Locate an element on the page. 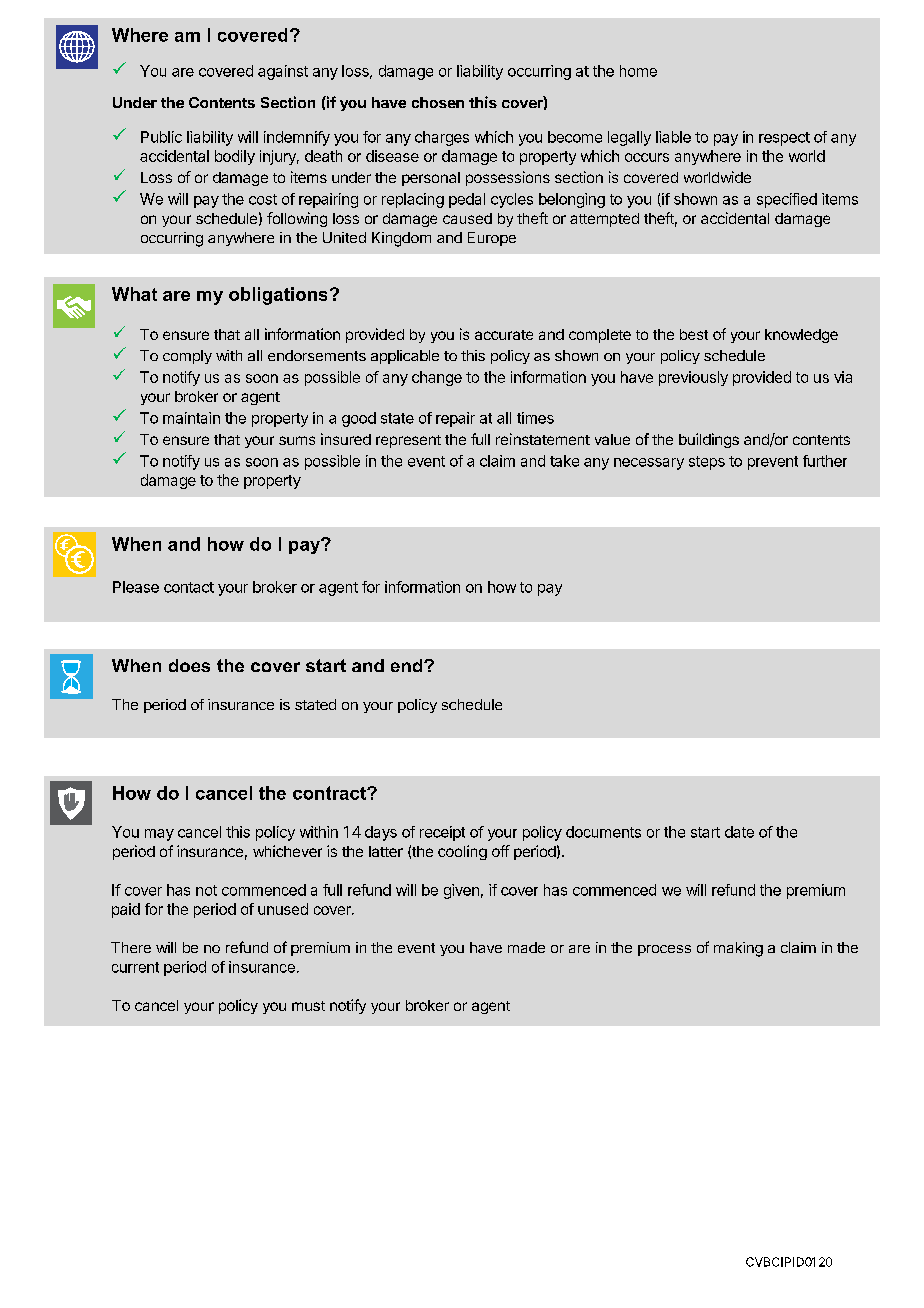  steps is located at coordinates (707, 463).
